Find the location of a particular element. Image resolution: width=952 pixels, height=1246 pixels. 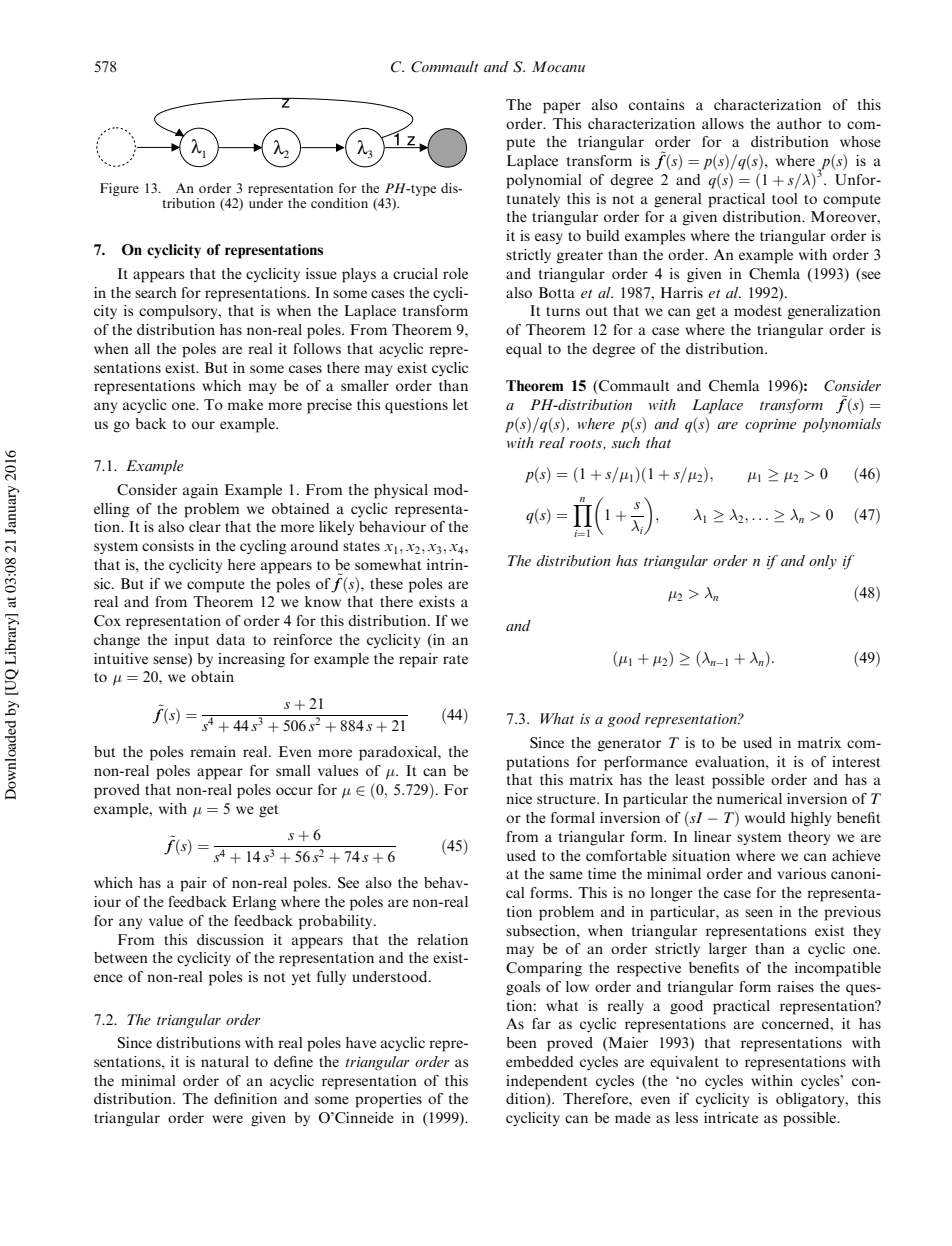

let is located at coordinates (460, 404).
